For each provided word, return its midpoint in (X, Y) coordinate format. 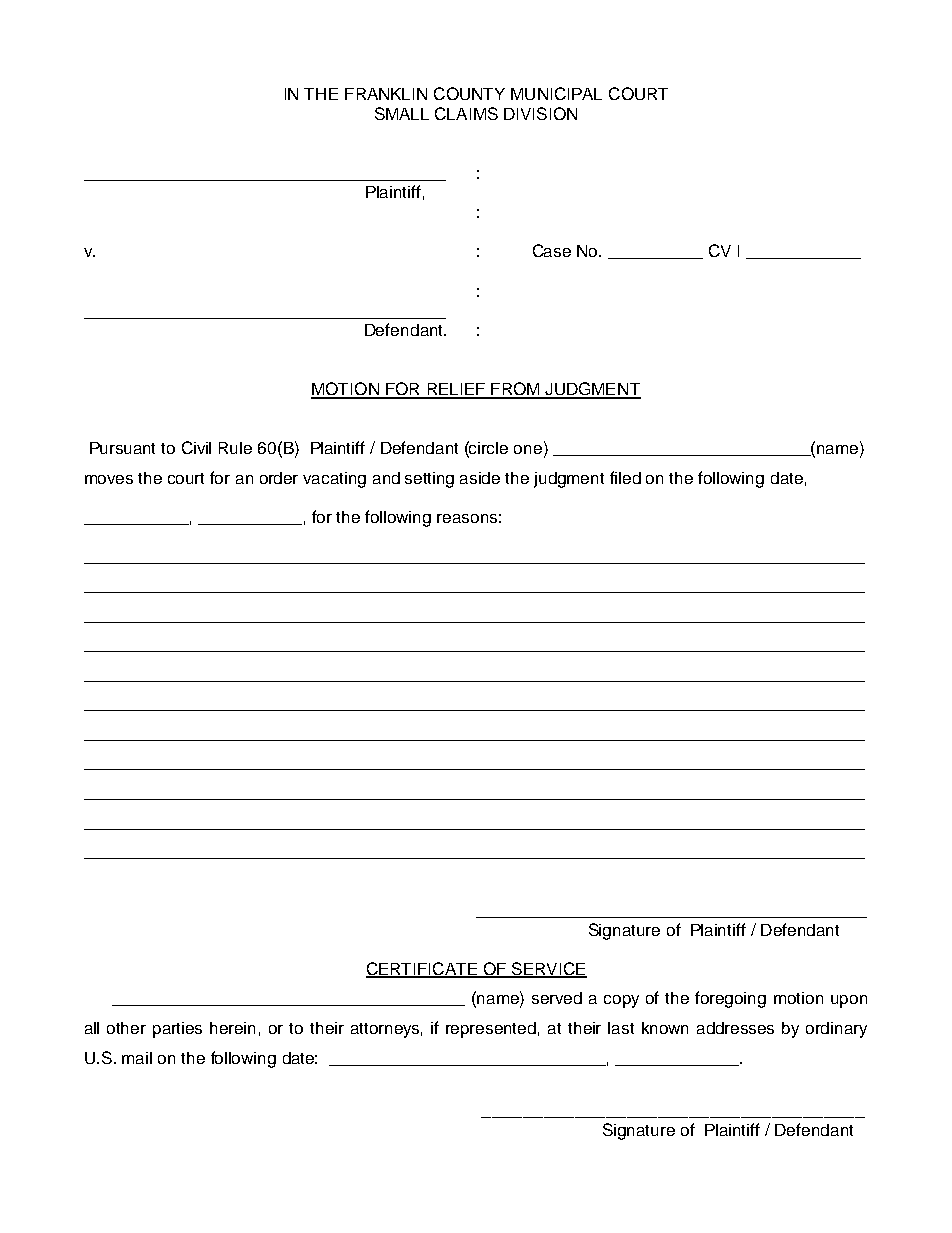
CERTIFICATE (422, 970)
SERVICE (548, 970)
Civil (196, 447)
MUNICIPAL (556, 93)
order (279, 478)
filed (625, 477)
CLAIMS (466, 113)
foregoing (730, 999)
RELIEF (456, 390)
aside (480, 478)
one (528, 449)
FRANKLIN (386, 94)
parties (177, 1030)
